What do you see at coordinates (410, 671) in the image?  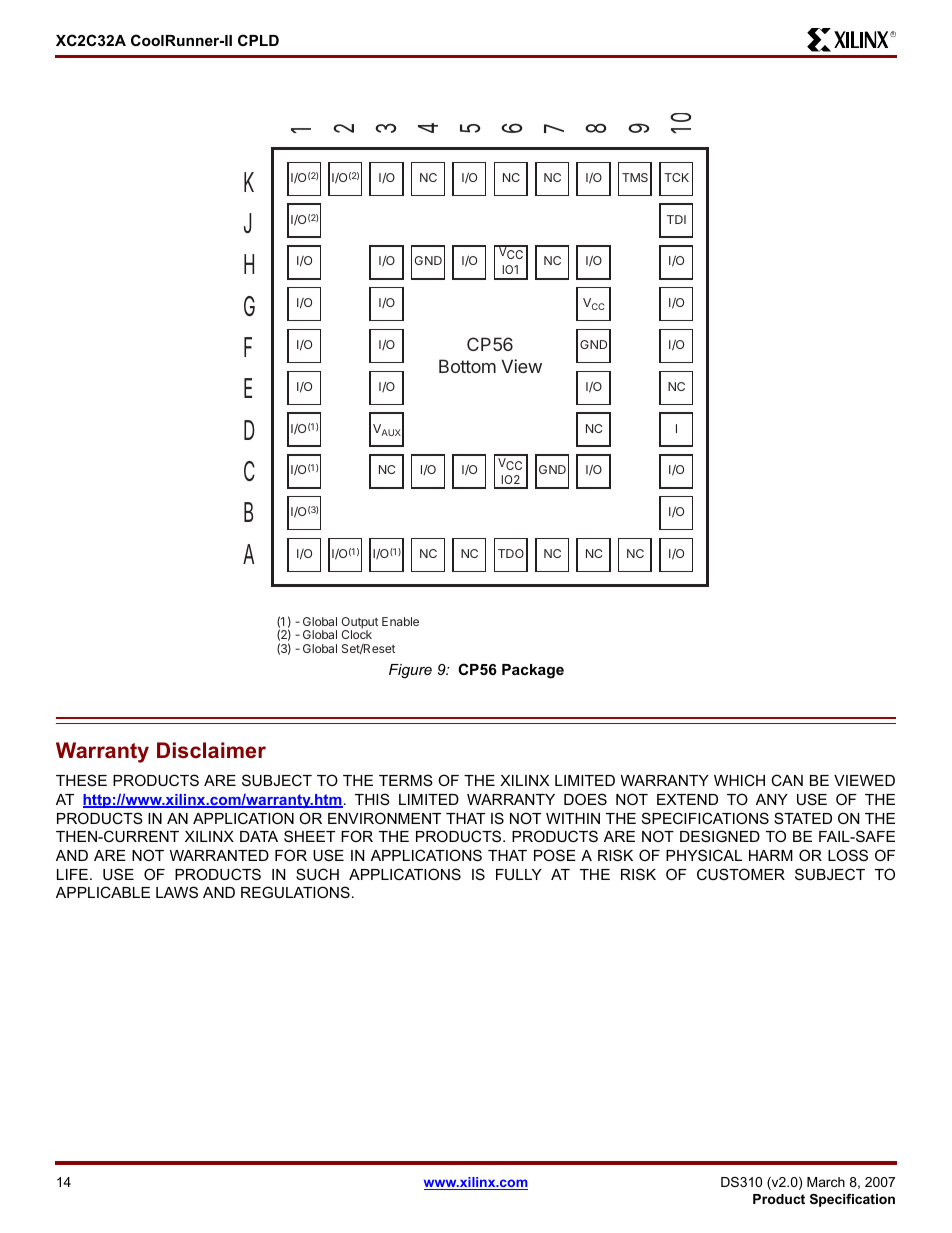 I see `Figure` at bounding box center [410, 671].
